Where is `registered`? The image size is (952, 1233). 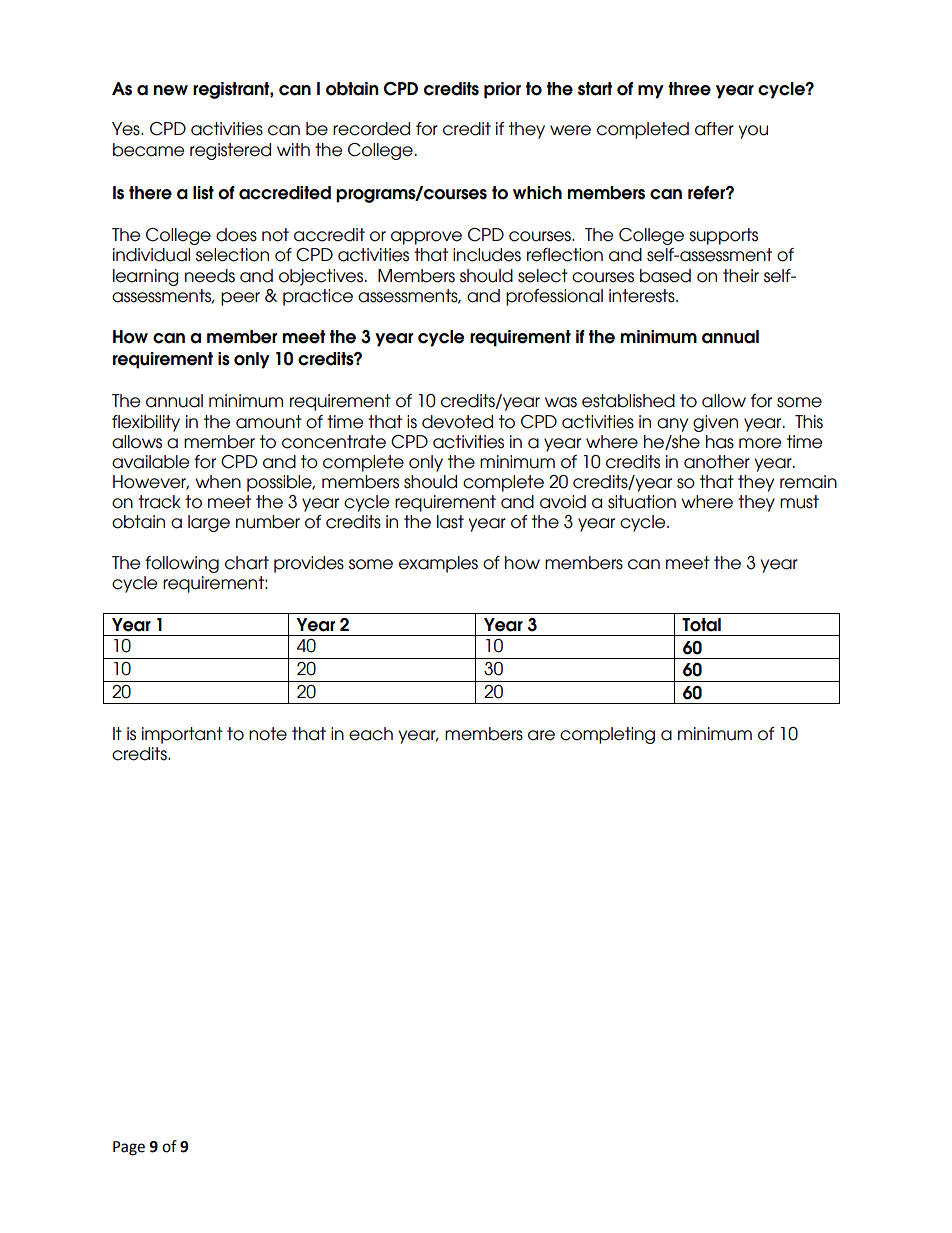 registered is located at coordinates (230, 151).
